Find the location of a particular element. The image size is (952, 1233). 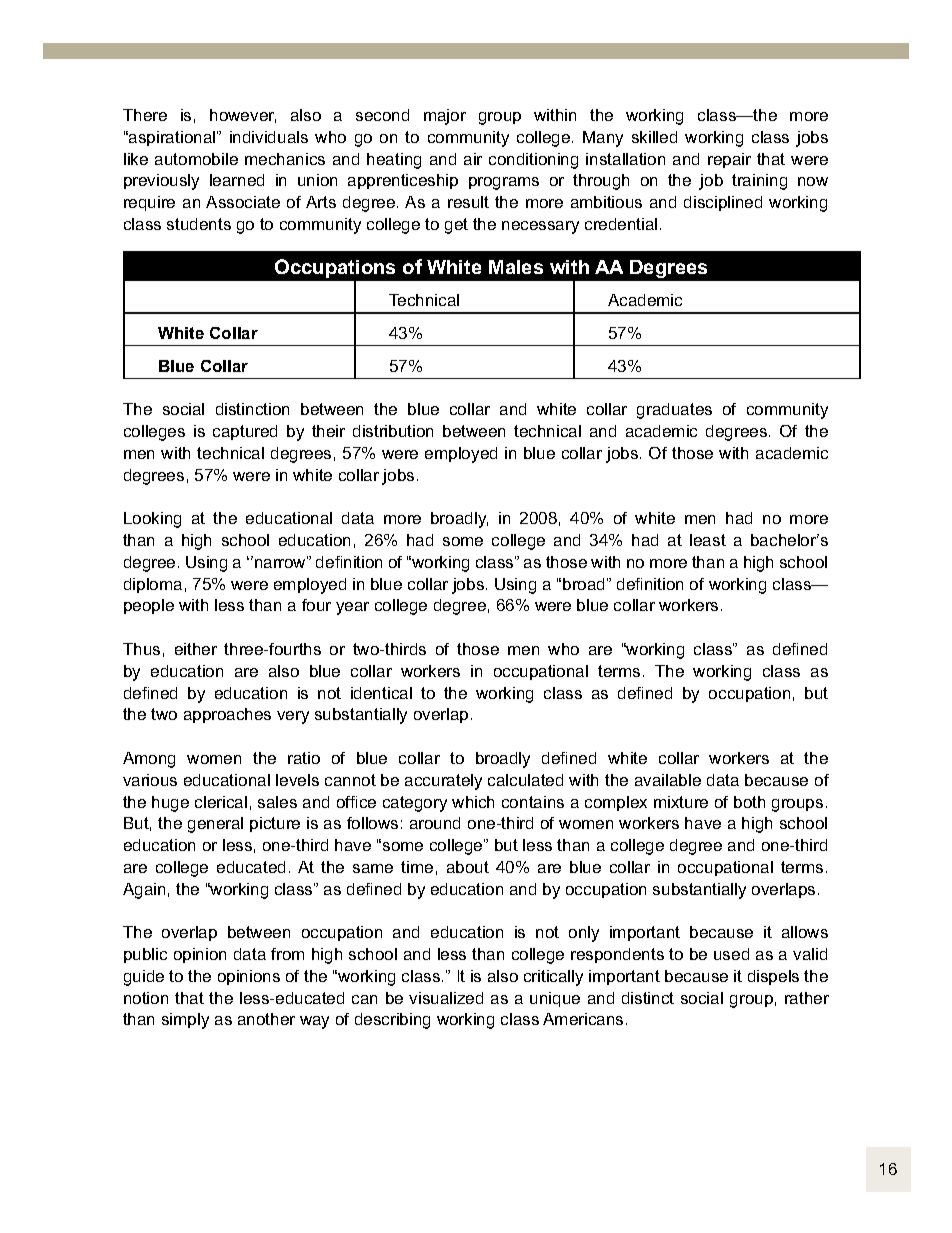

automobile is located at coordinates (196, 159).
